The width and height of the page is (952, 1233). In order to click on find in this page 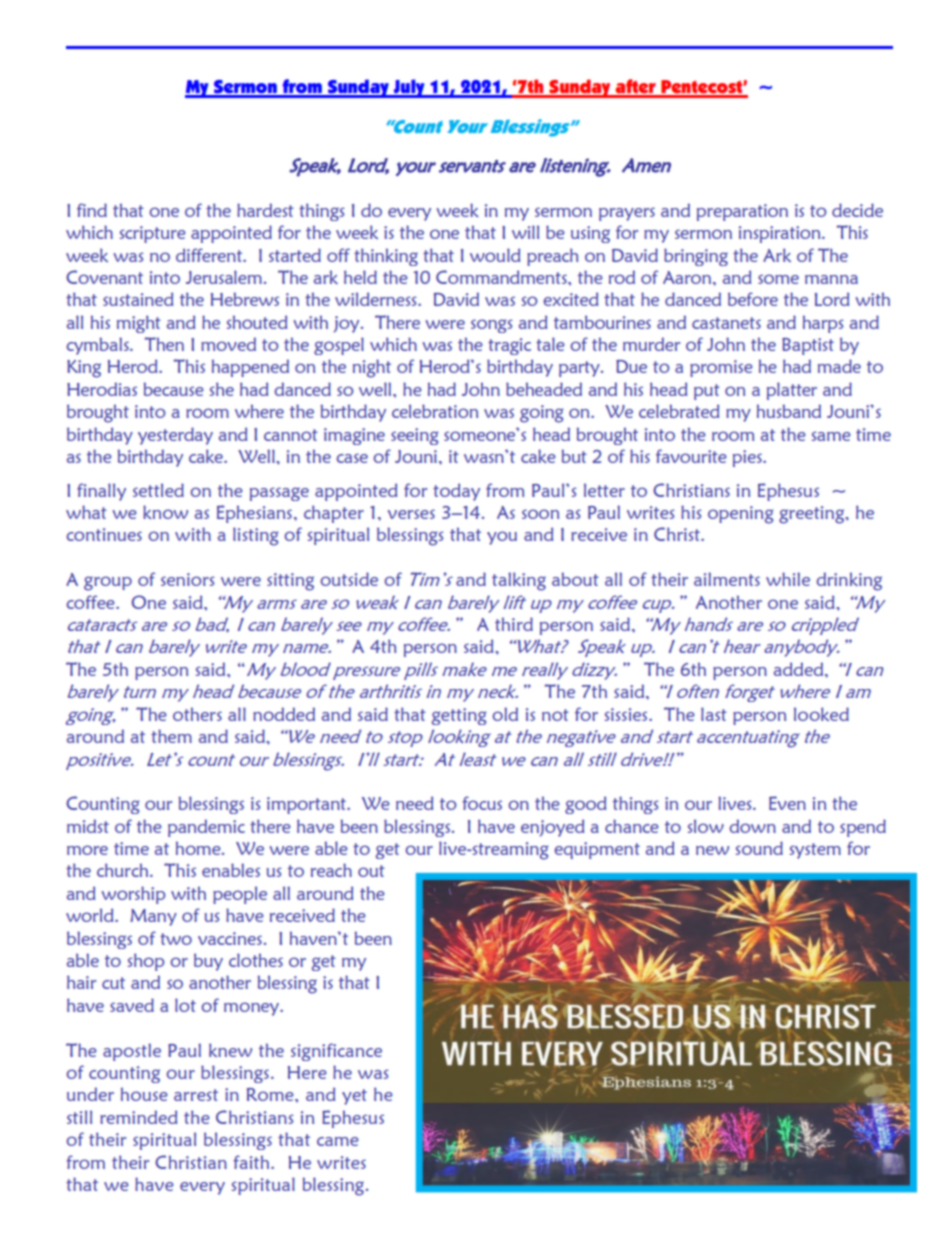, I will do `click(92, 210)`.
